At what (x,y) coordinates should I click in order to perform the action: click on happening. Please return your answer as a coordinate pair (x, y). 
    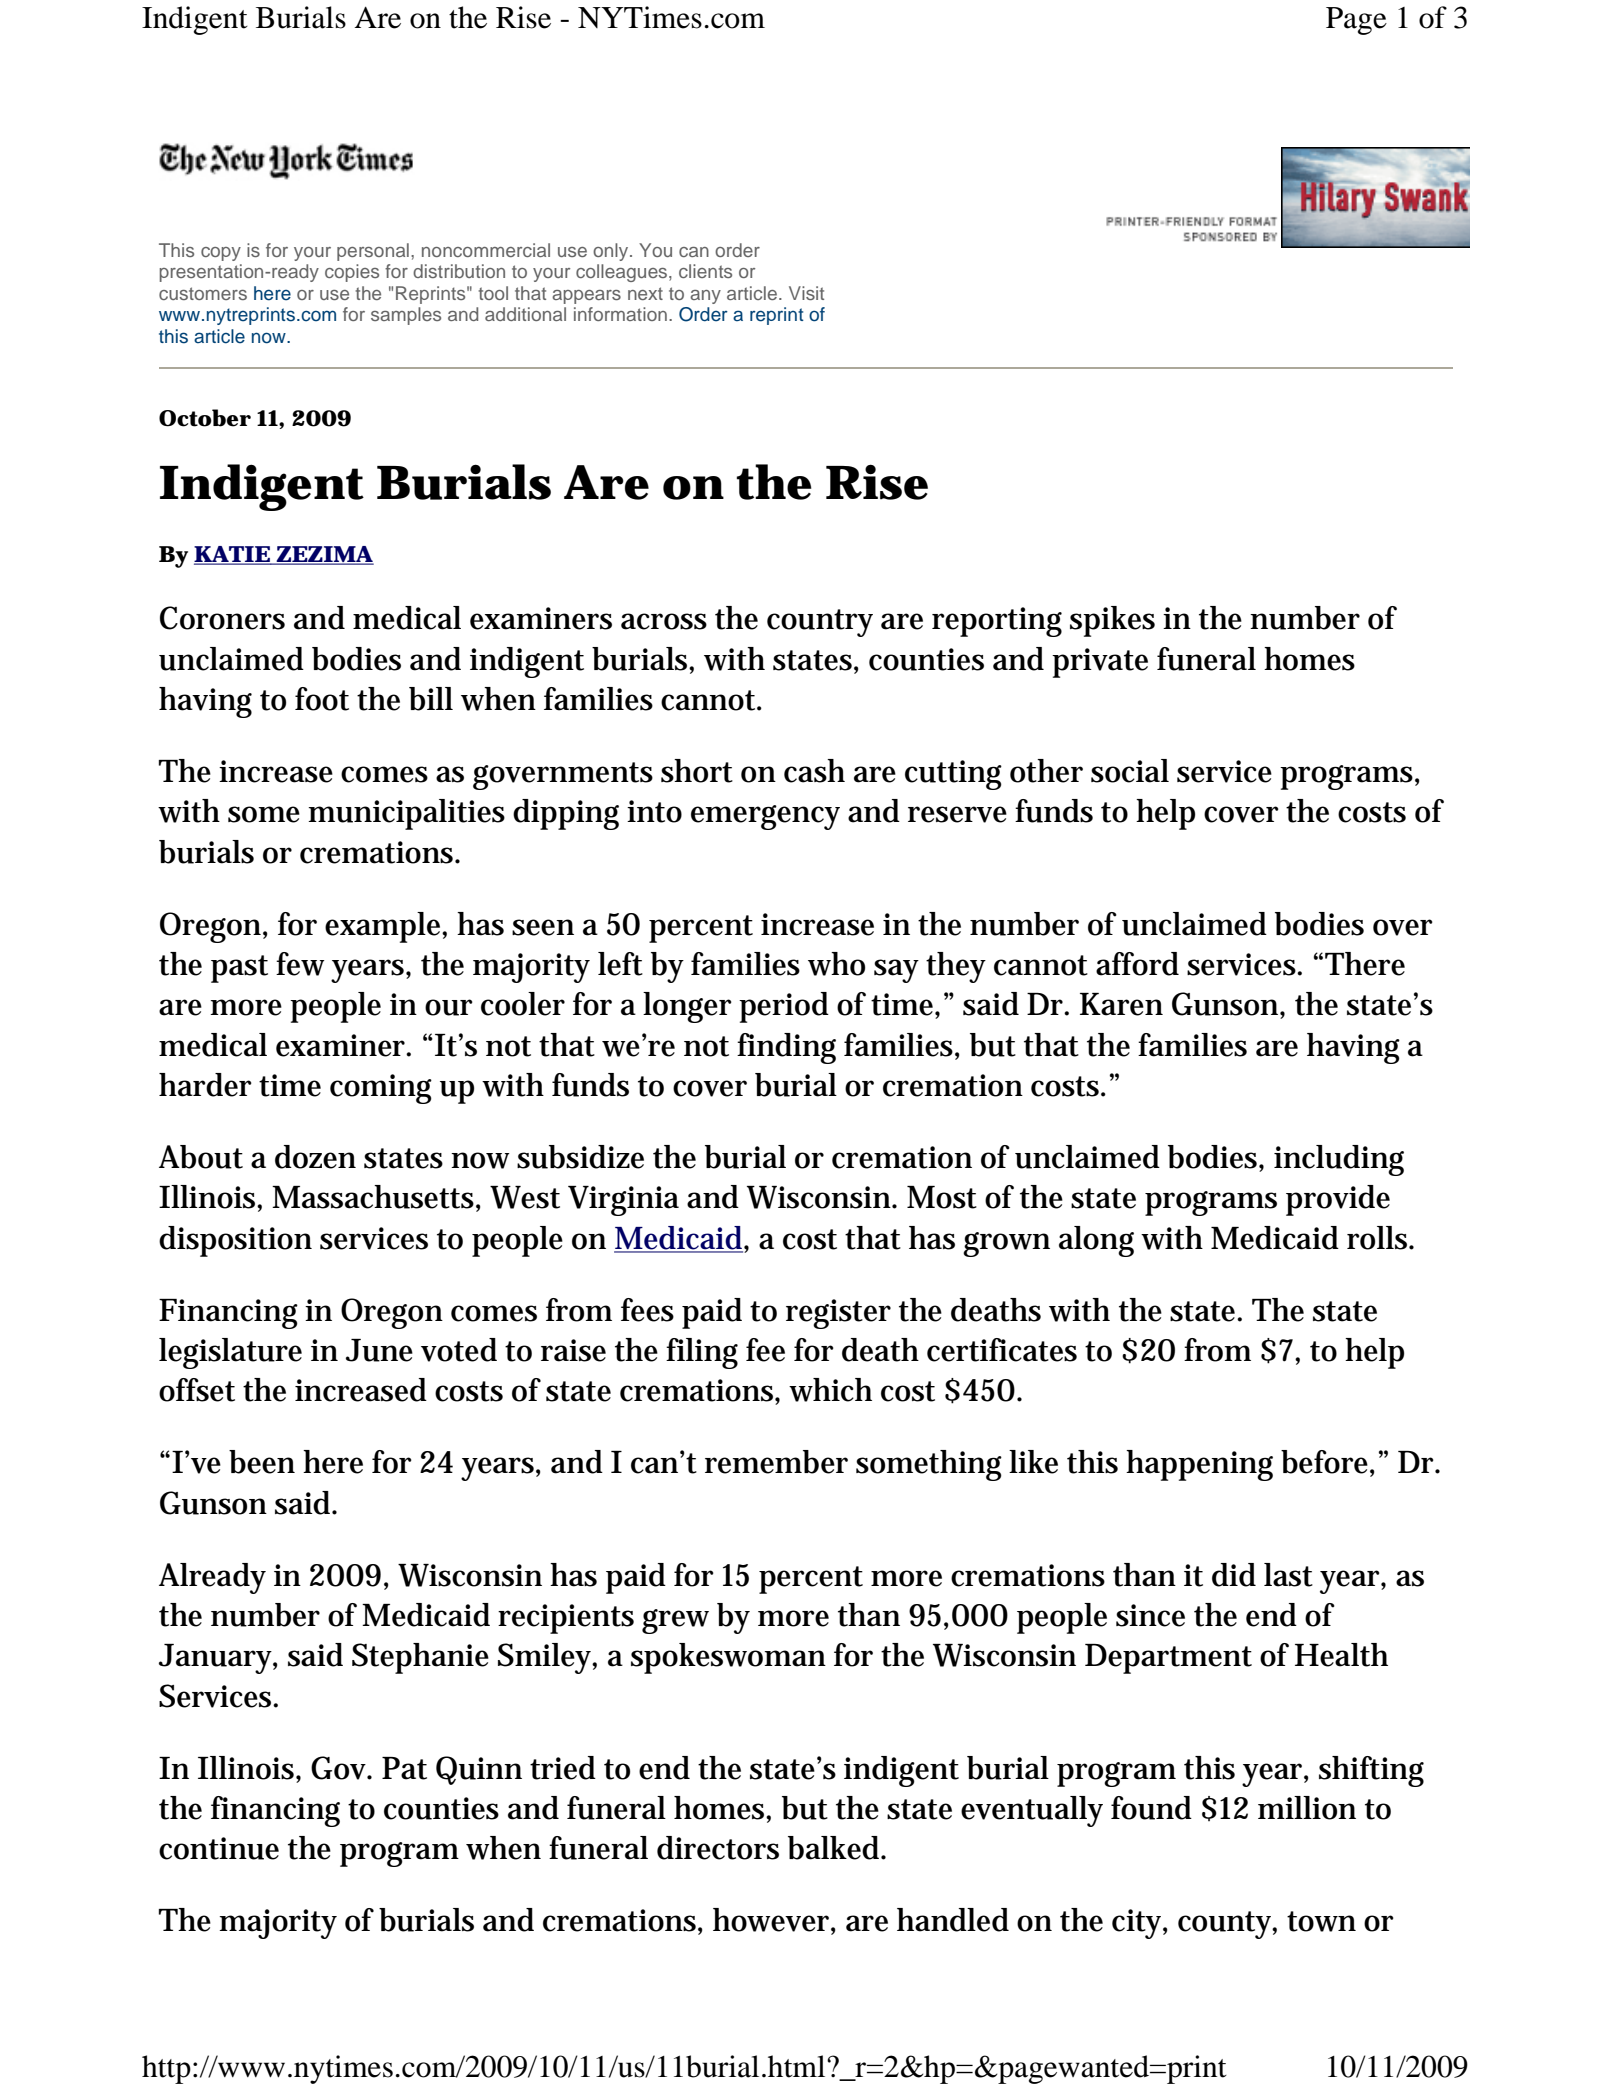
    Looking at the image, I should click on (1199, 1465).
